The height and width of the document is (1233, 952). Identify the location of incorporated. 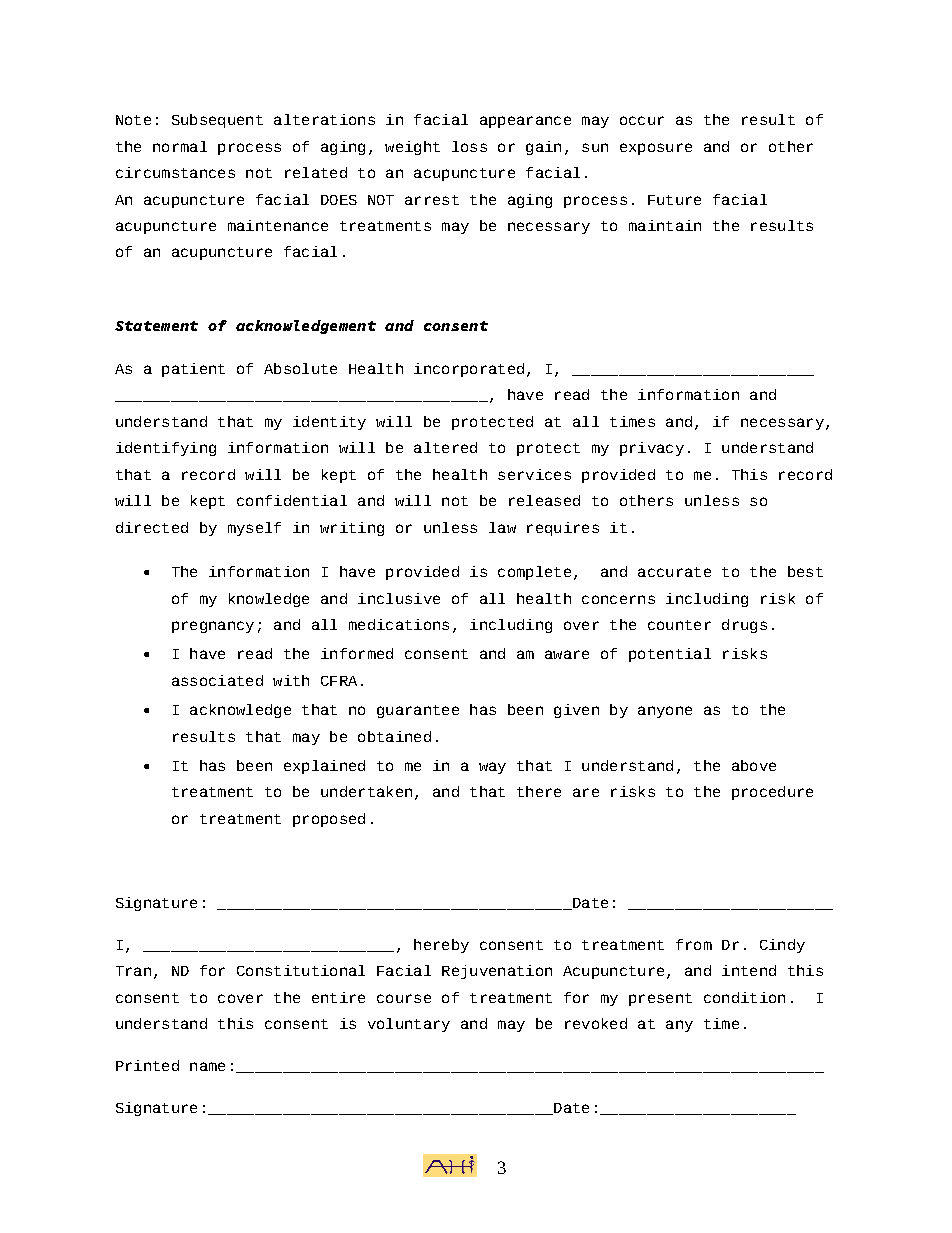
(469, 370).
